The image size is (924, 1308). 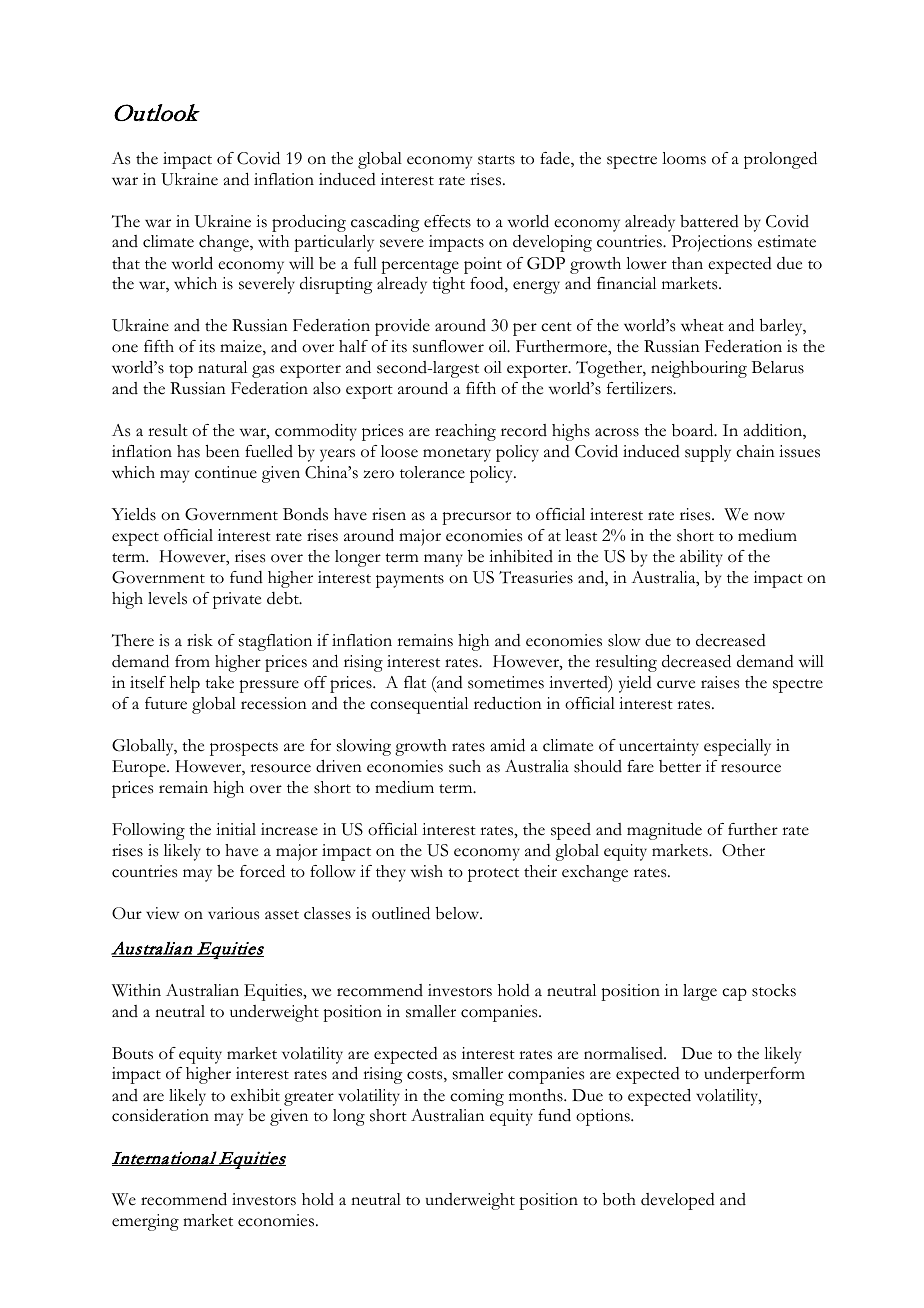 I want to click on below, so click(x=459, y=913).
